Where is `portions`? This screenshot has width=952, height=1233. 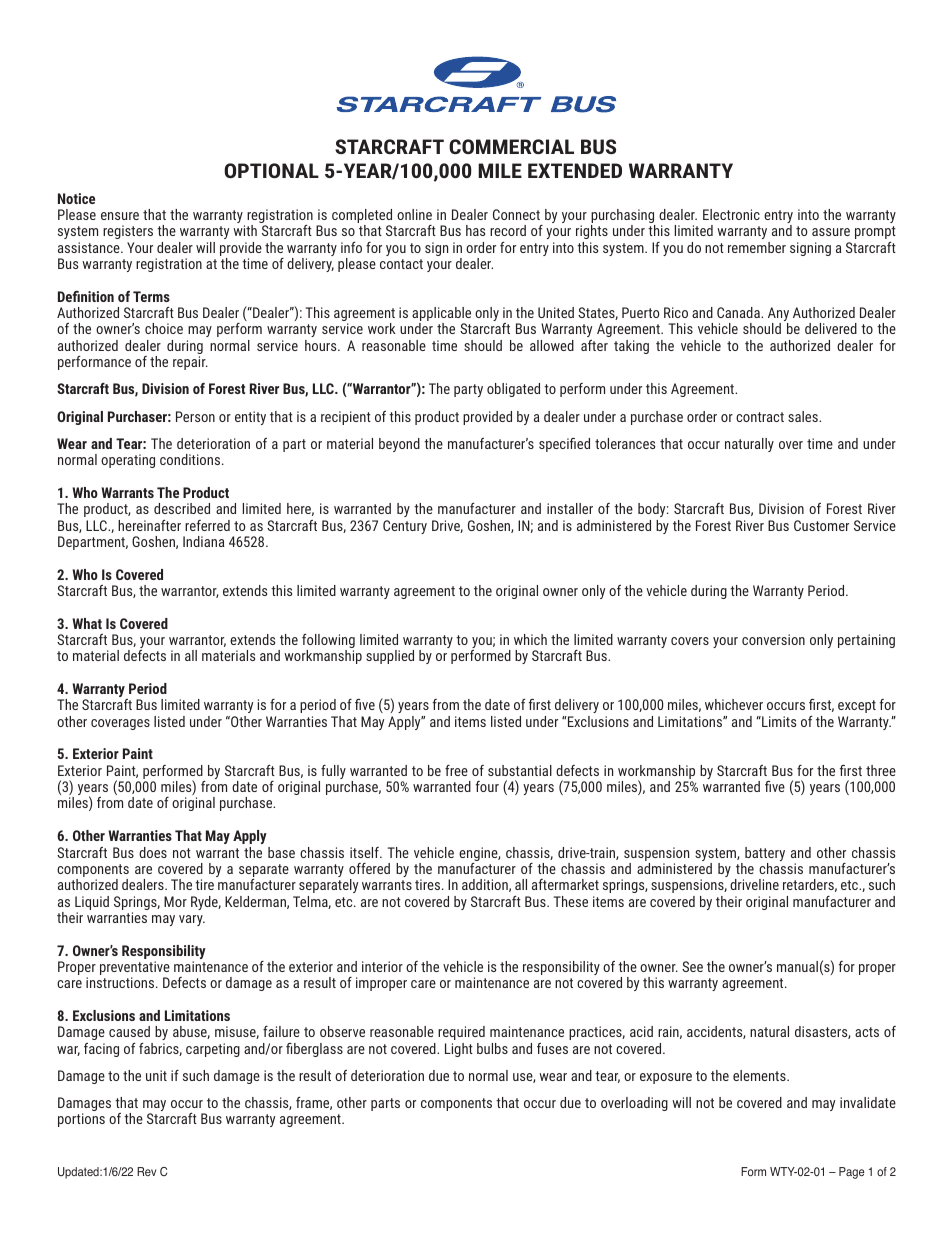
portions is located at coordinates (81, 1120).
